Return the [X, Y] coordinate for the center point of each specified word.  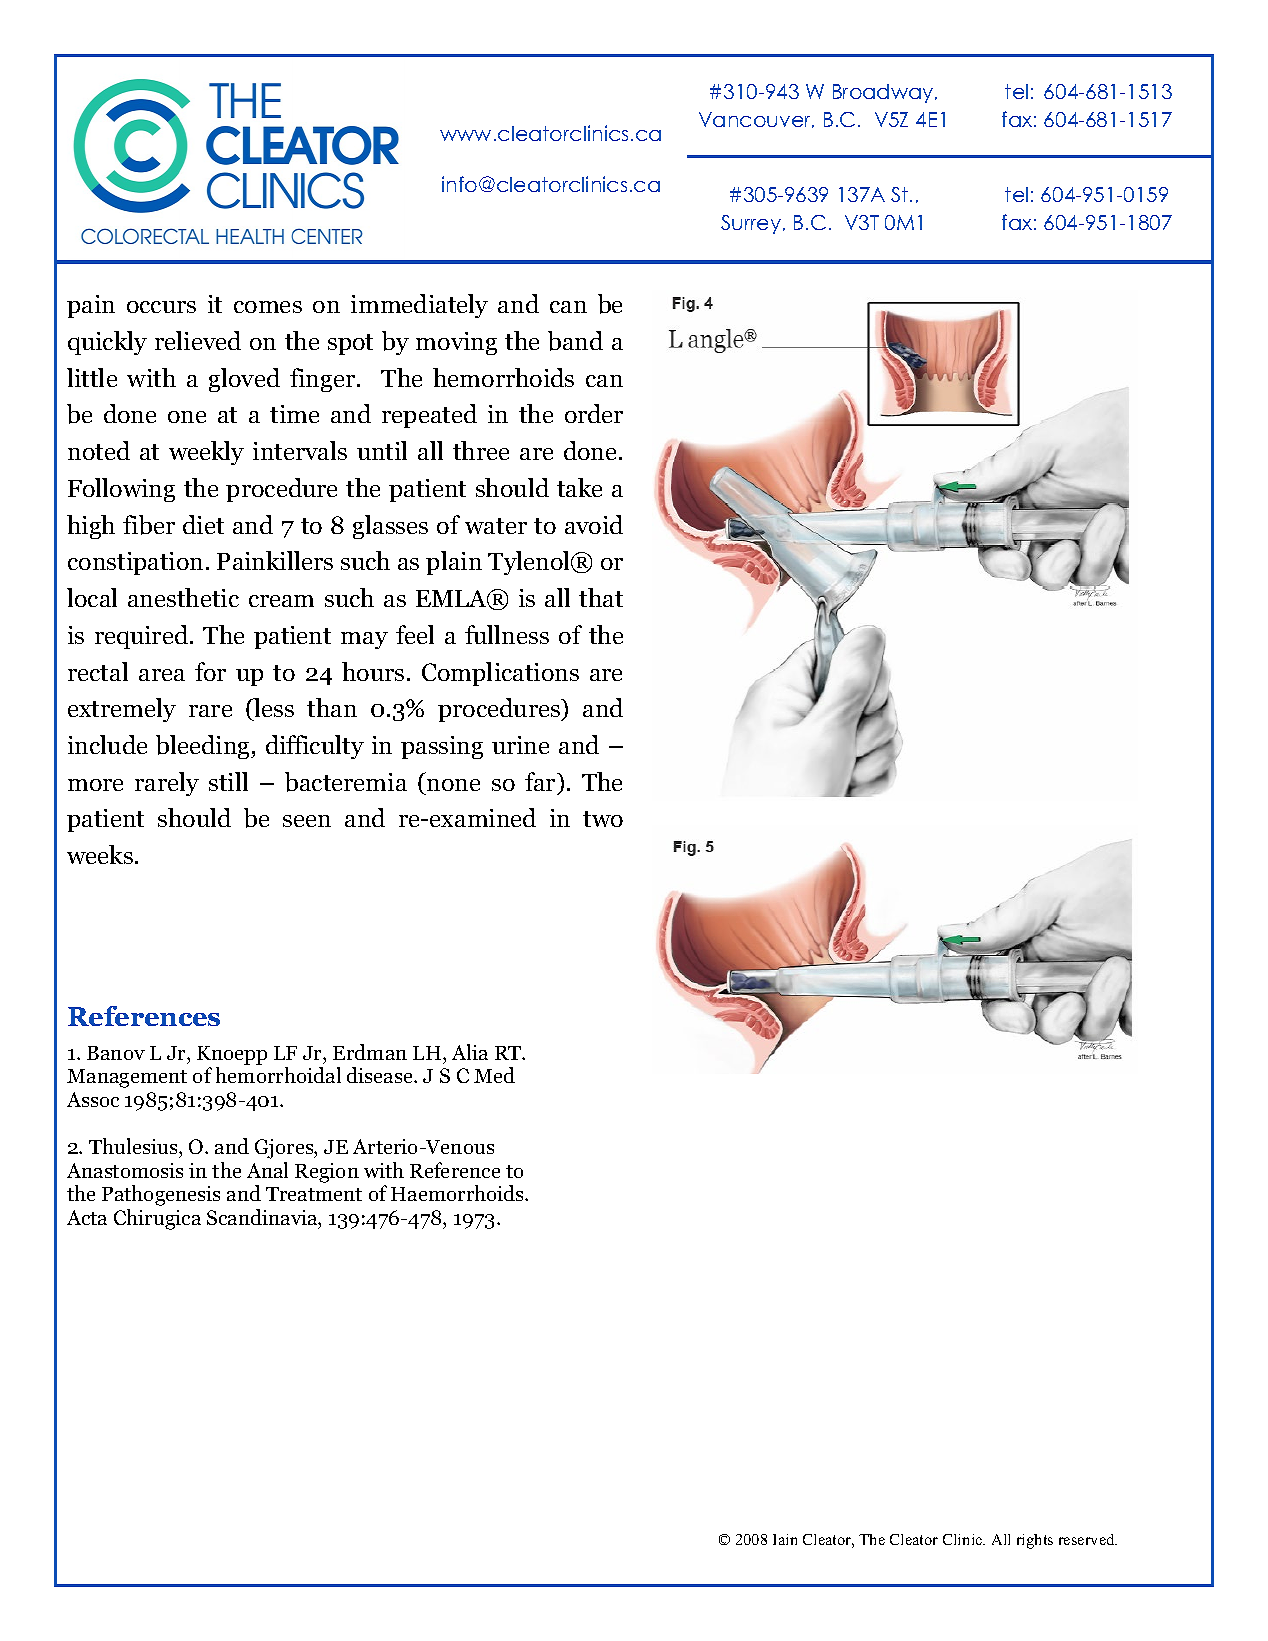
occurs [161, 307]
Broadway [884, 93]
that [601, 597]
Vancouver [756, 120]
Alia [470, 1052]
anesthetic [183, 597]
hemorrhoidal [278, 1075]
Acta [87, 1217]
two [603, 819]
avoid [594, 524]
